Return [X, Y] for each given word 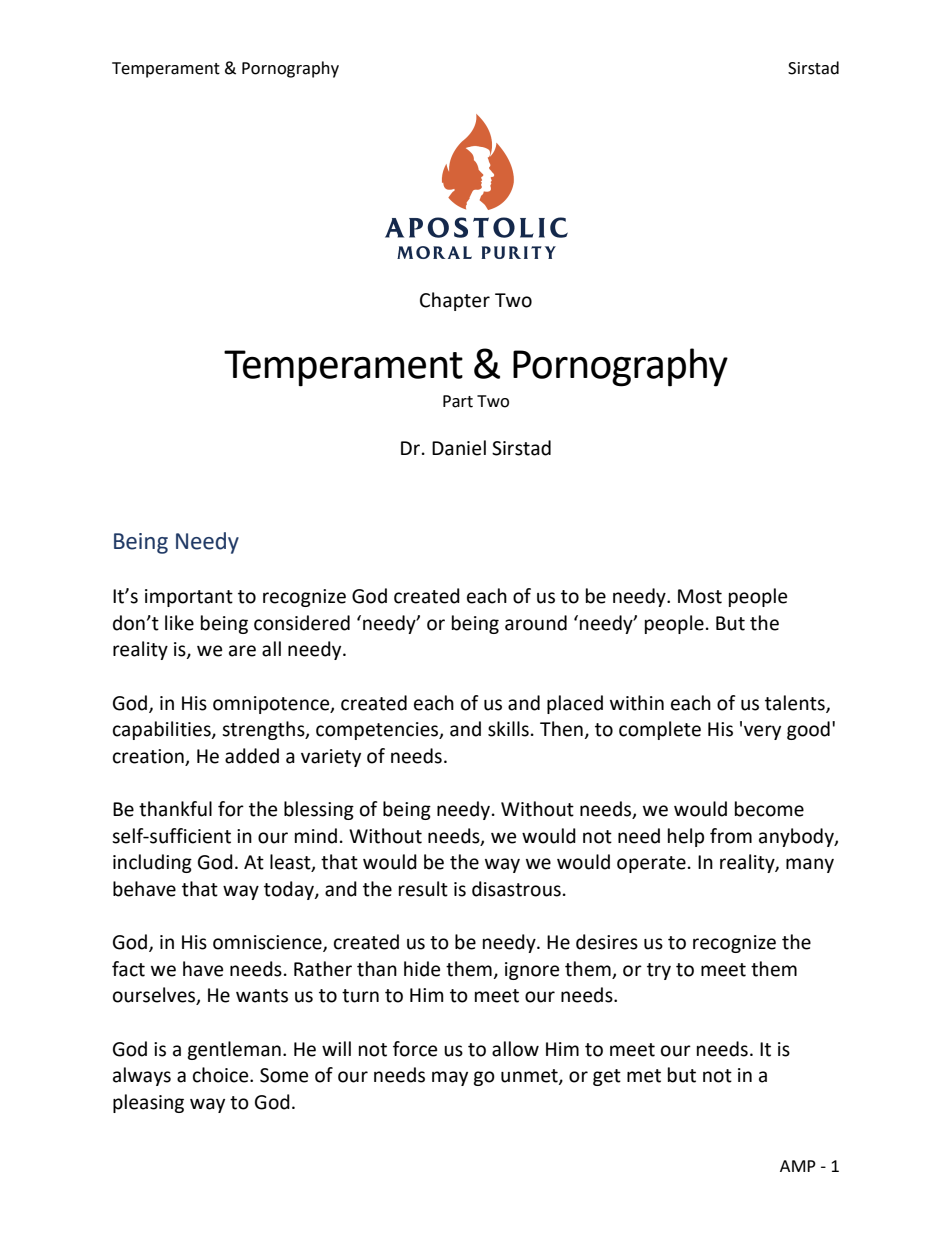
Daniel [459, 448]
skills [508, 729]
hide [422, 969]
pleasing [148, 1103]
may [450, 1078]
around [536, 623]
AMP [798, 1166]
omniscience [268, 943]
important [189, 598]
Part [458, 401]
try [659, 971]
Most [700, 596]
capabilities [163, 730]
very [762, 732]
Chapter [455, 301]
